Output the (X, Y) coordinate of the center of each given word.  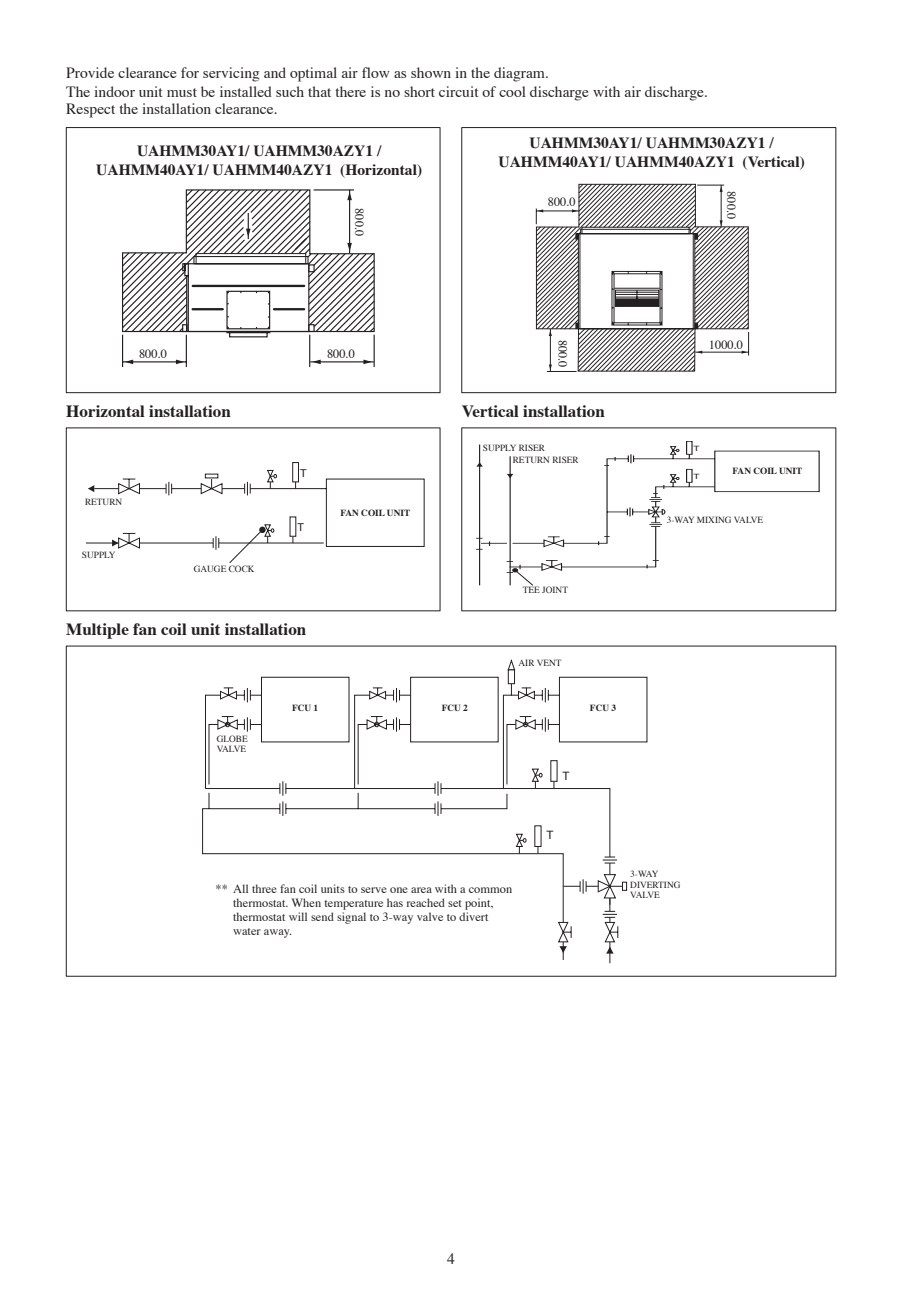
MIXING (714, 519)
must (182, 92)
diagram (520, 74)
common (490, 890)
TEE (531, 589)
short (419, 91)
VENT (549, 662)
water (247, 931)
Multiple (97, 631)
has (395, 902)
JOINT (555, 589)
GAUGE (210, 568)
